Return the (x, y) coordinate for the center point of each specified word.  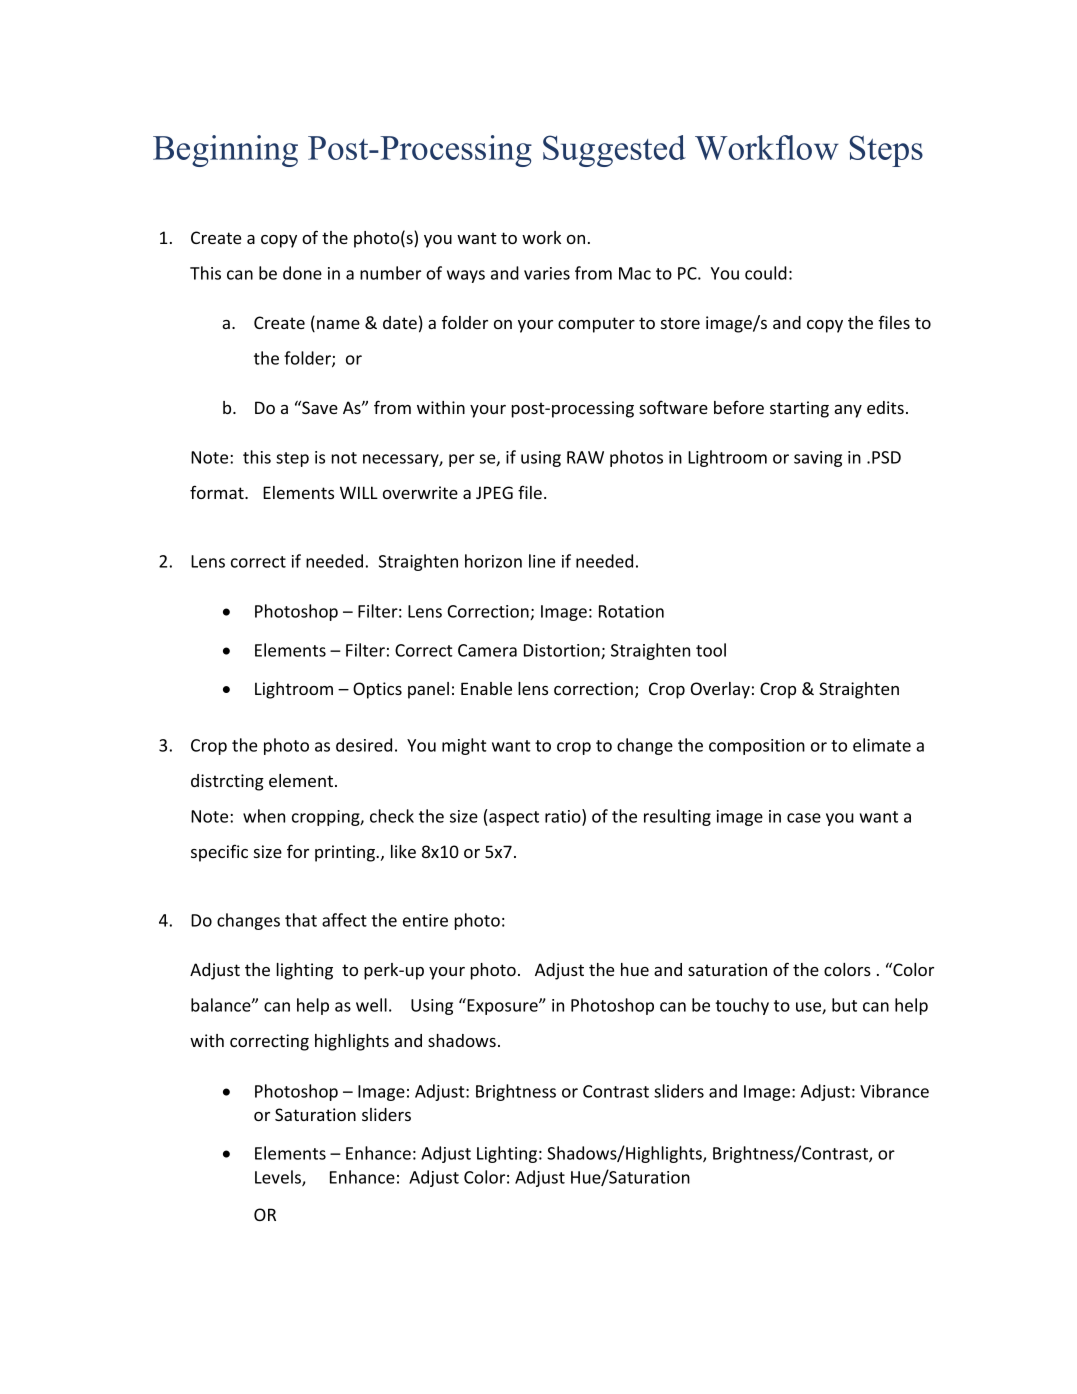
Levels (279, 1178)
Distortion (563, 651)
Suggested (614, 151)
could (766, 273)
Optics (377, 690)
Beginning (225, 151)
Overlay (720, 690)
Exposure (502, 1006)
